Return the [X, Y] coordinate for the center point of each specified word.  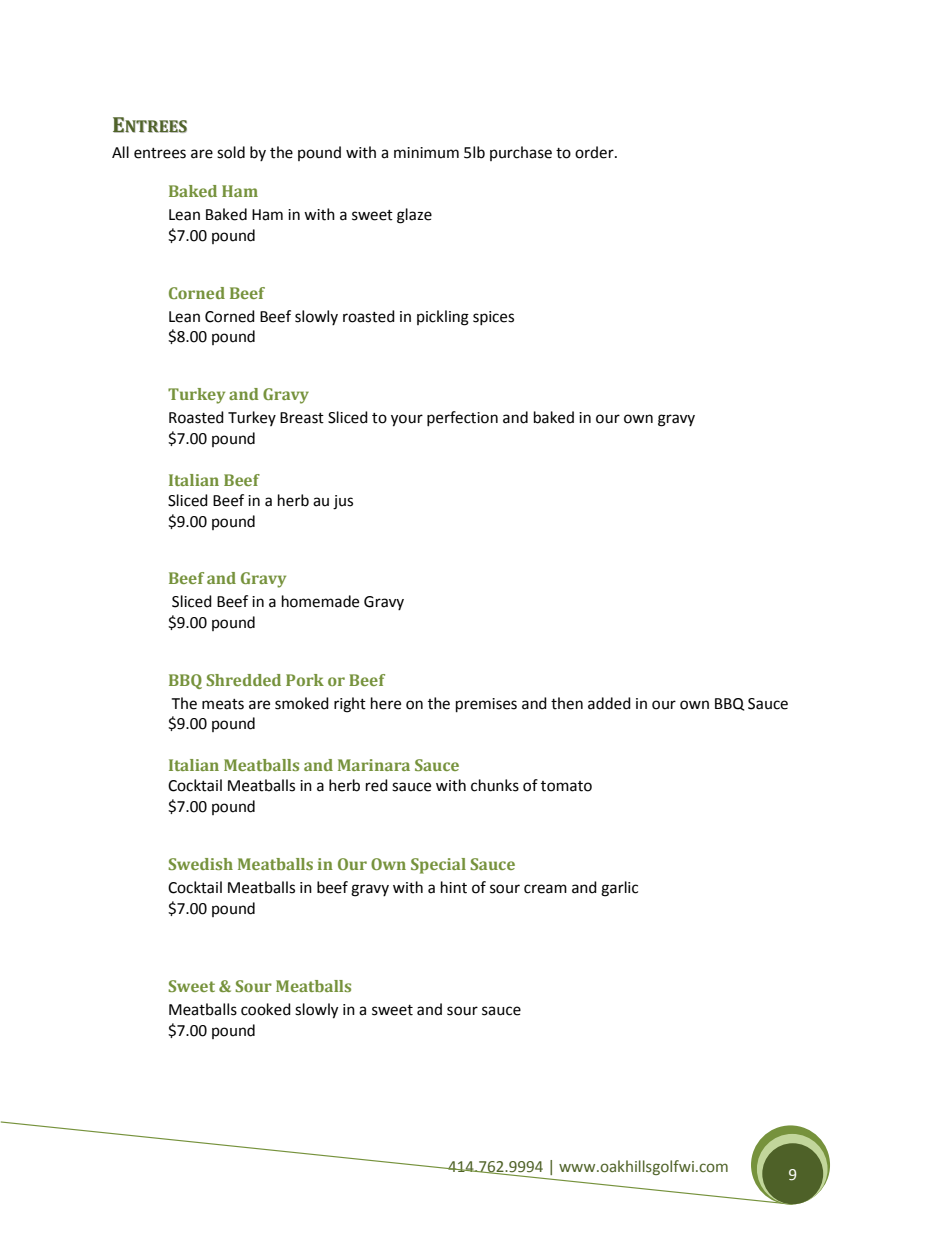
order [595, 152]
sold [231, 152]
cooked [266, 1009]
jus [343, 502]
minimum [426, 153]
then [567, 703]
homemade [320, 601]
